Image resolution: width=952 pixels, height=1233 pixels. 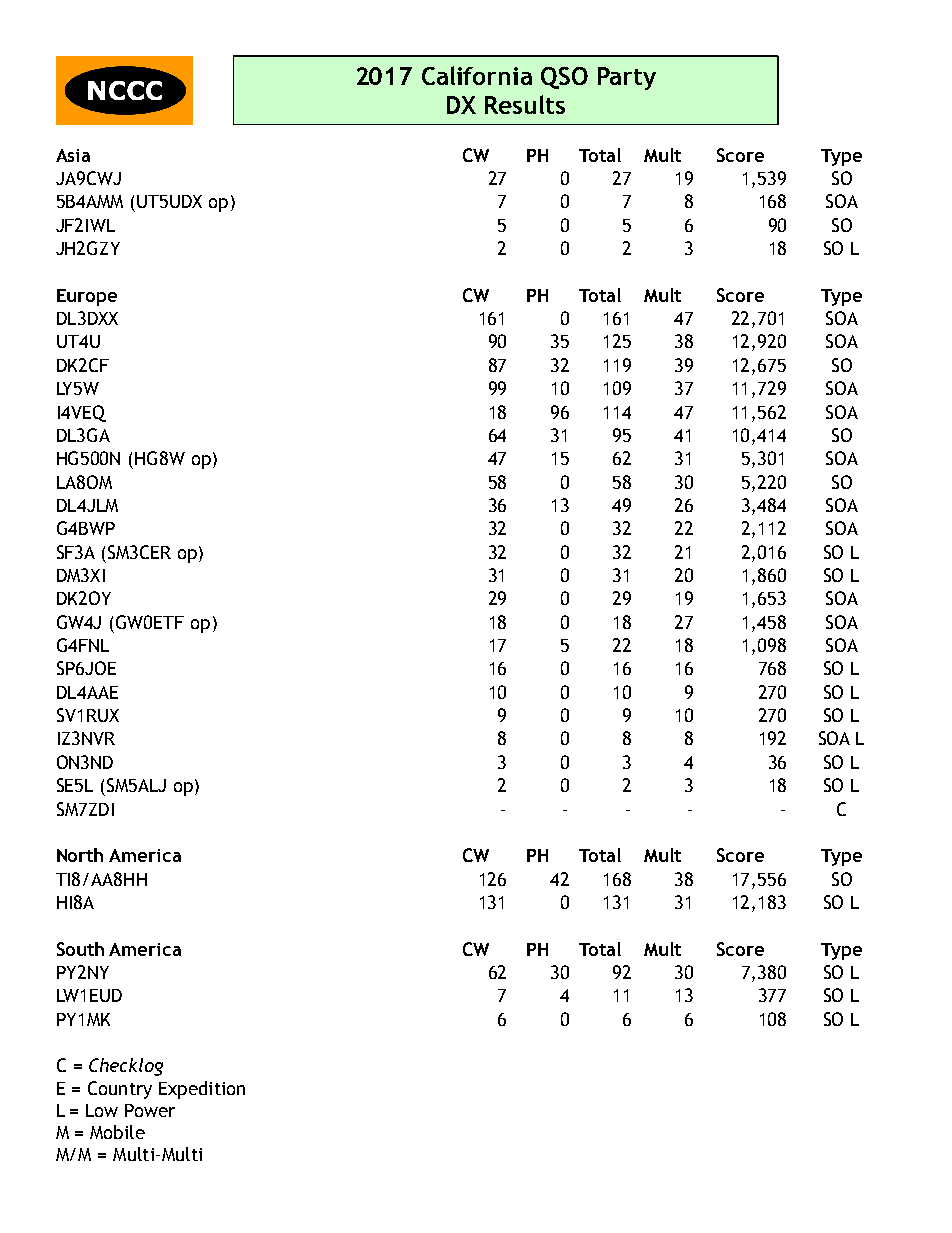 I want to click on Mobile, so click(x=117, y=1132).
